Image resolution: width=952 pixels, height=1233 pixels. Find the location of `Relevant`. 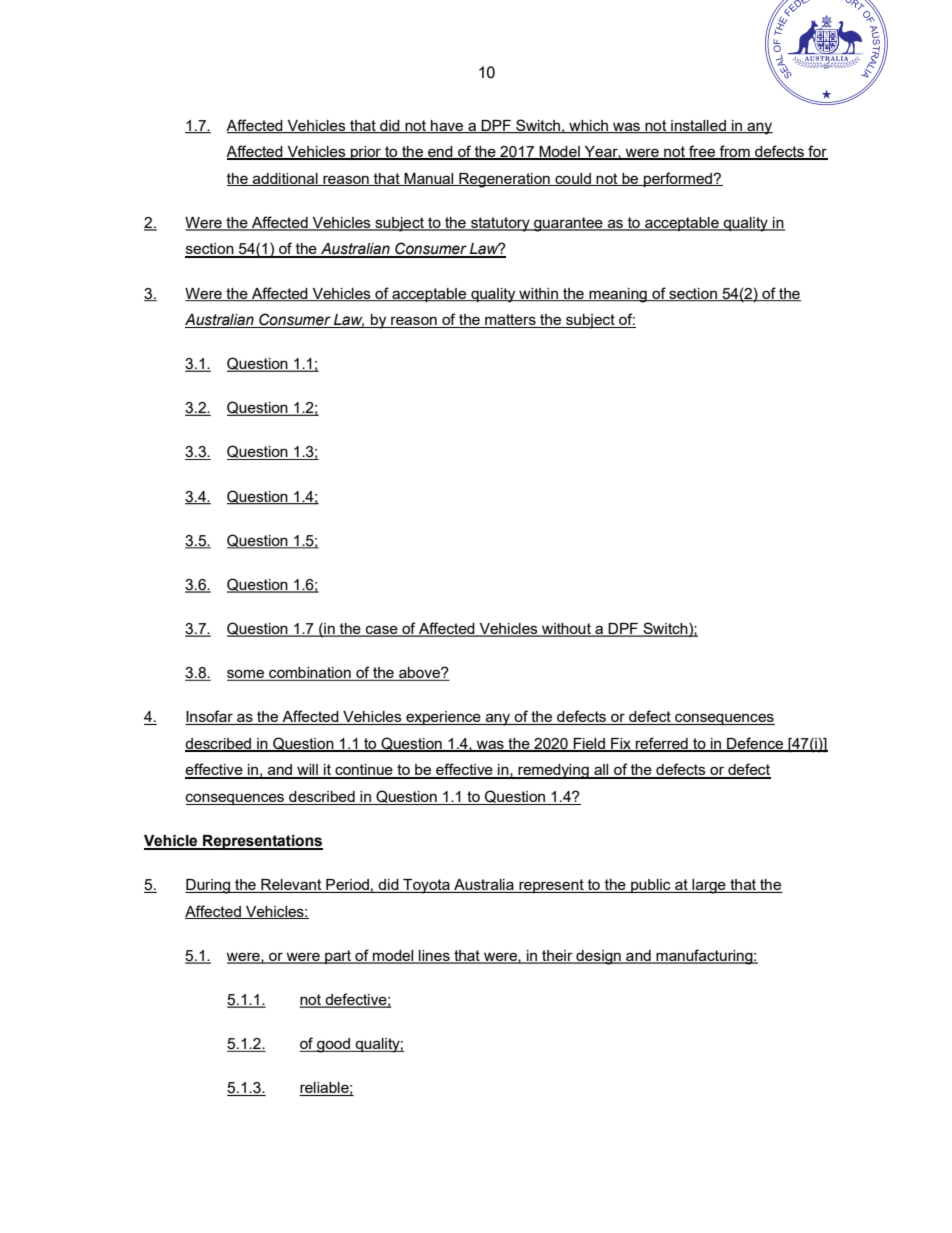

Relevant is located at coordinates (291, 886).
